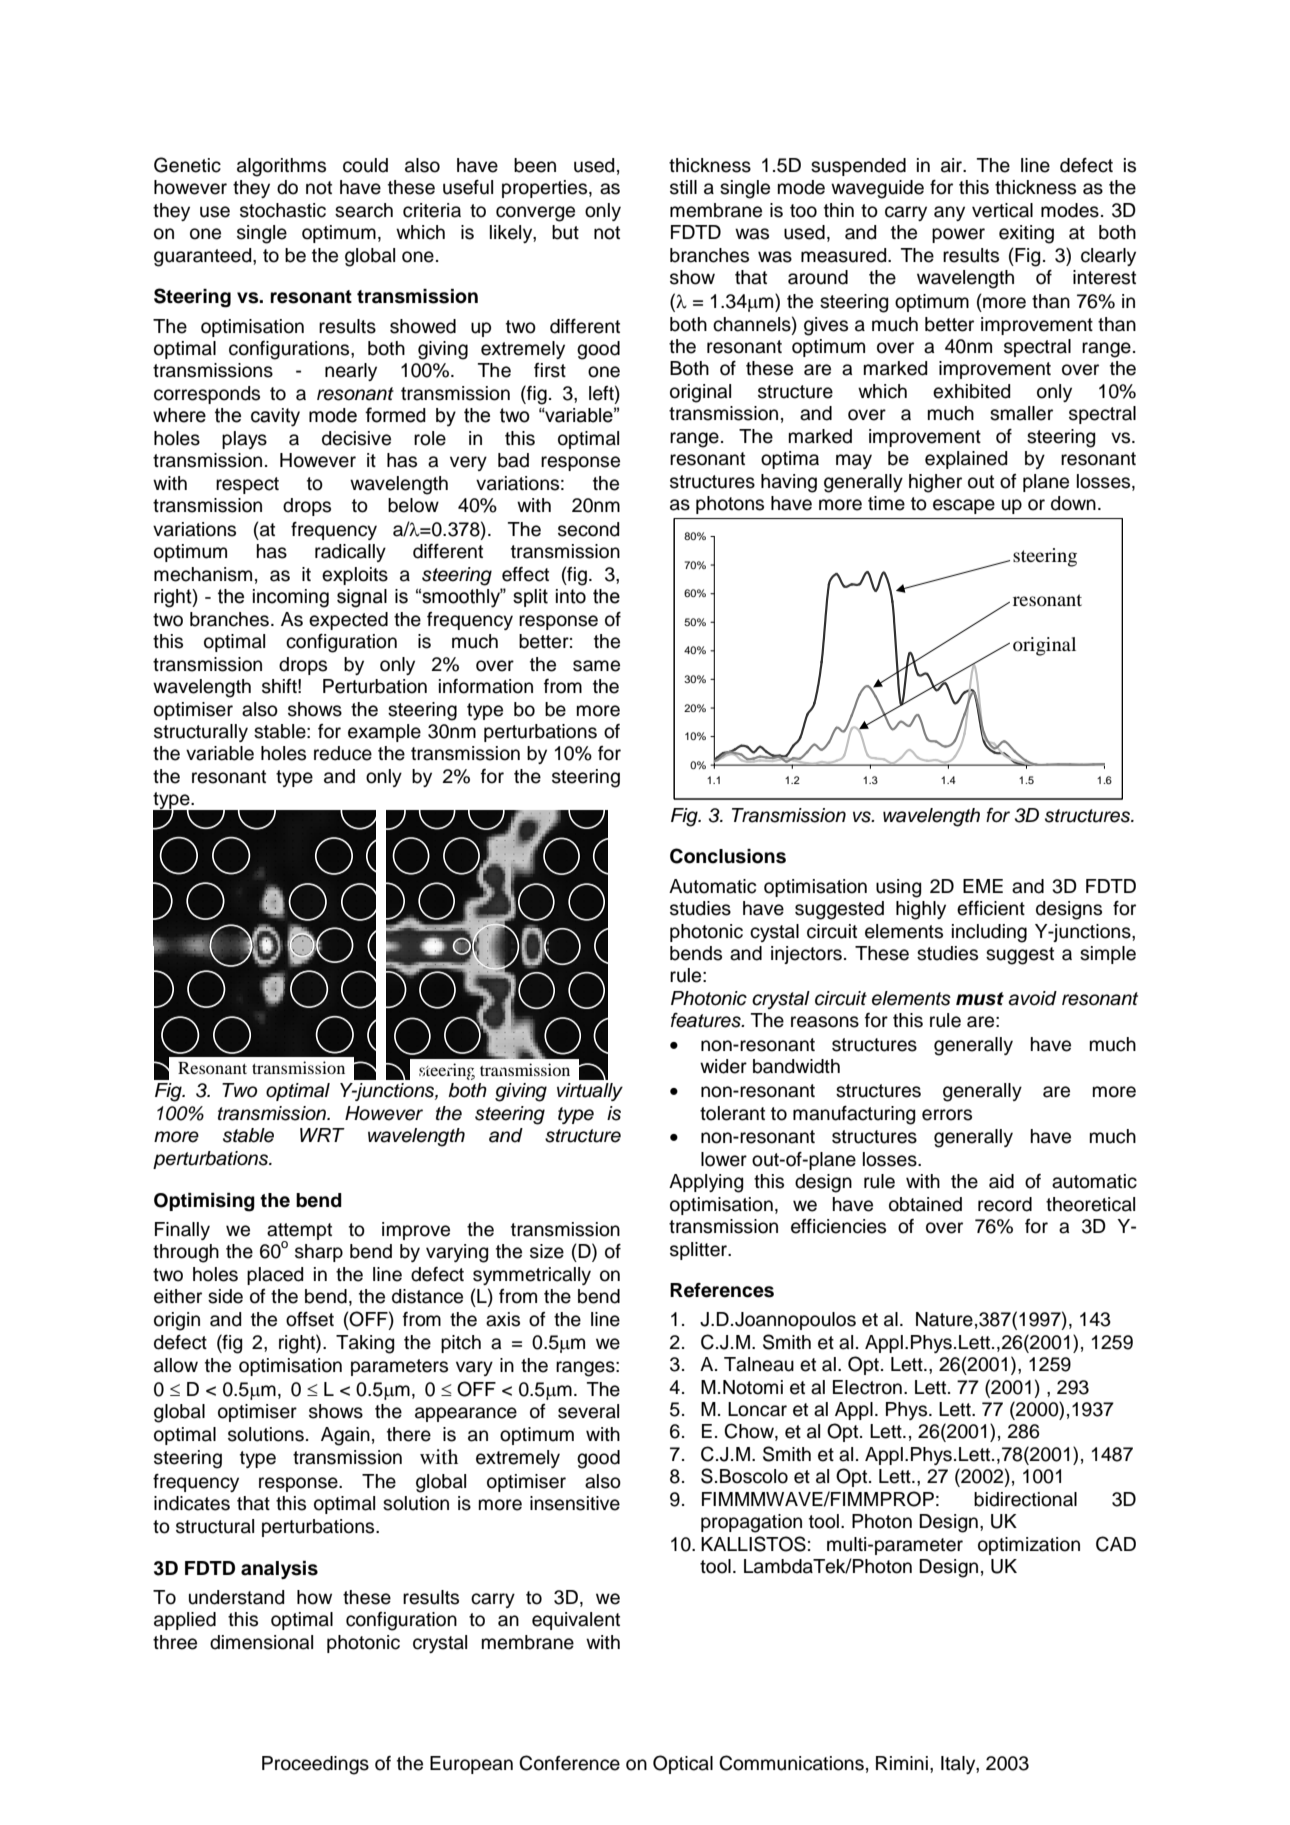  What do you see at coordinates (724, 1159) in the image?
I see `lower` at bounding box center [724, 1159].
